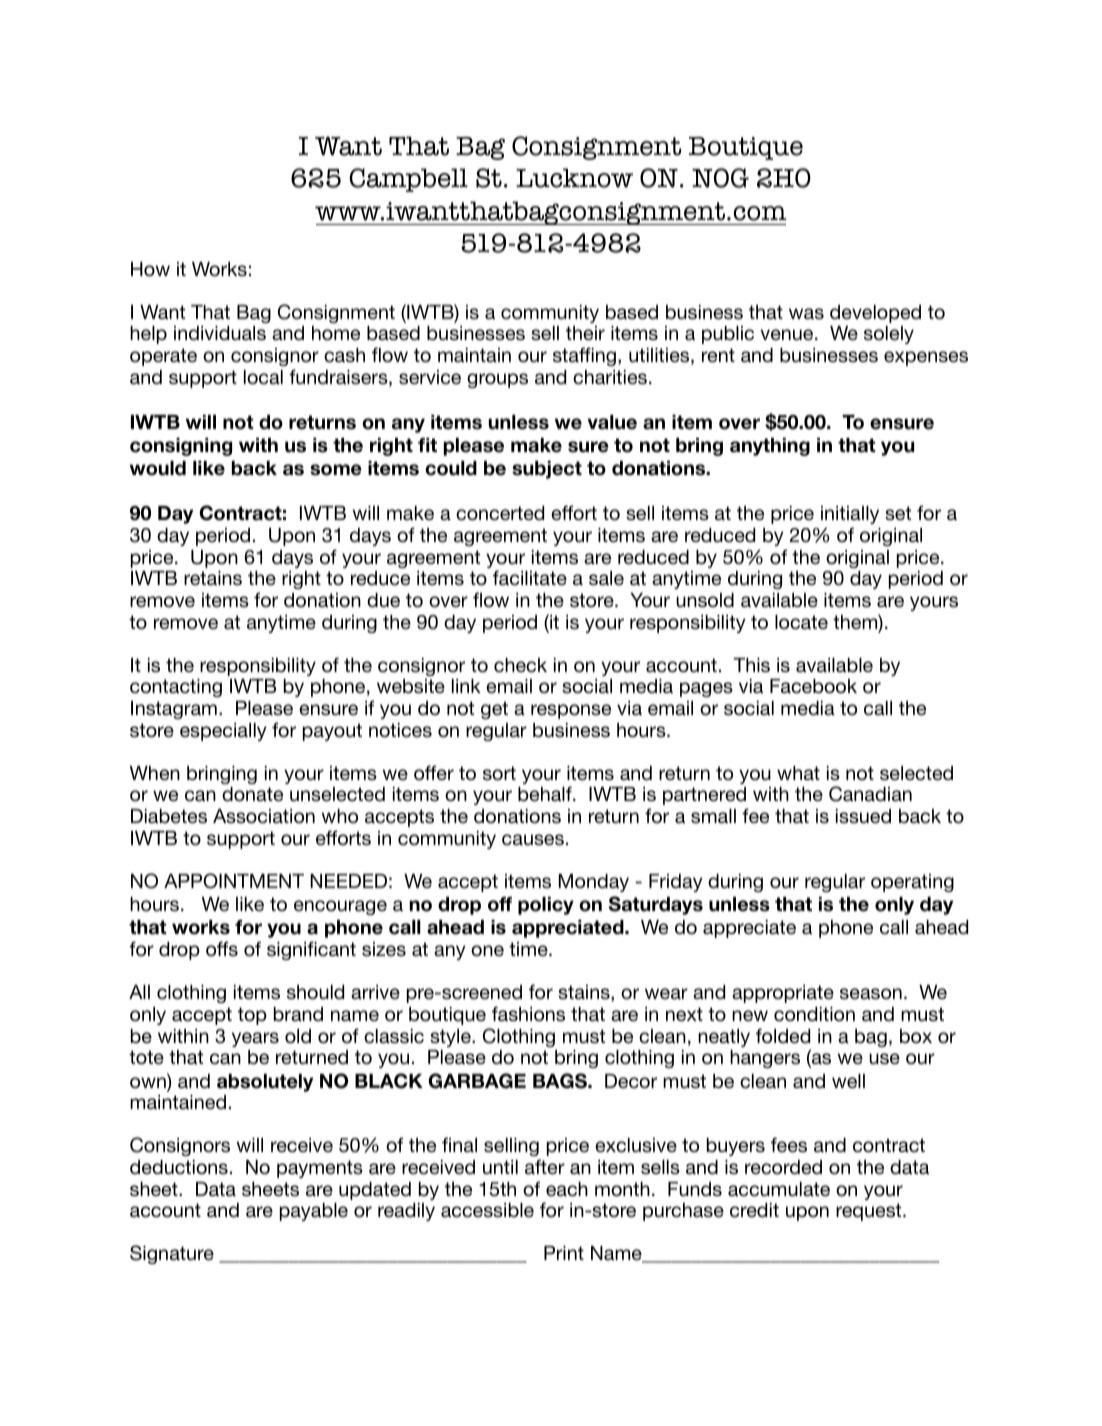  I want to click on How, so click(150, 269).
